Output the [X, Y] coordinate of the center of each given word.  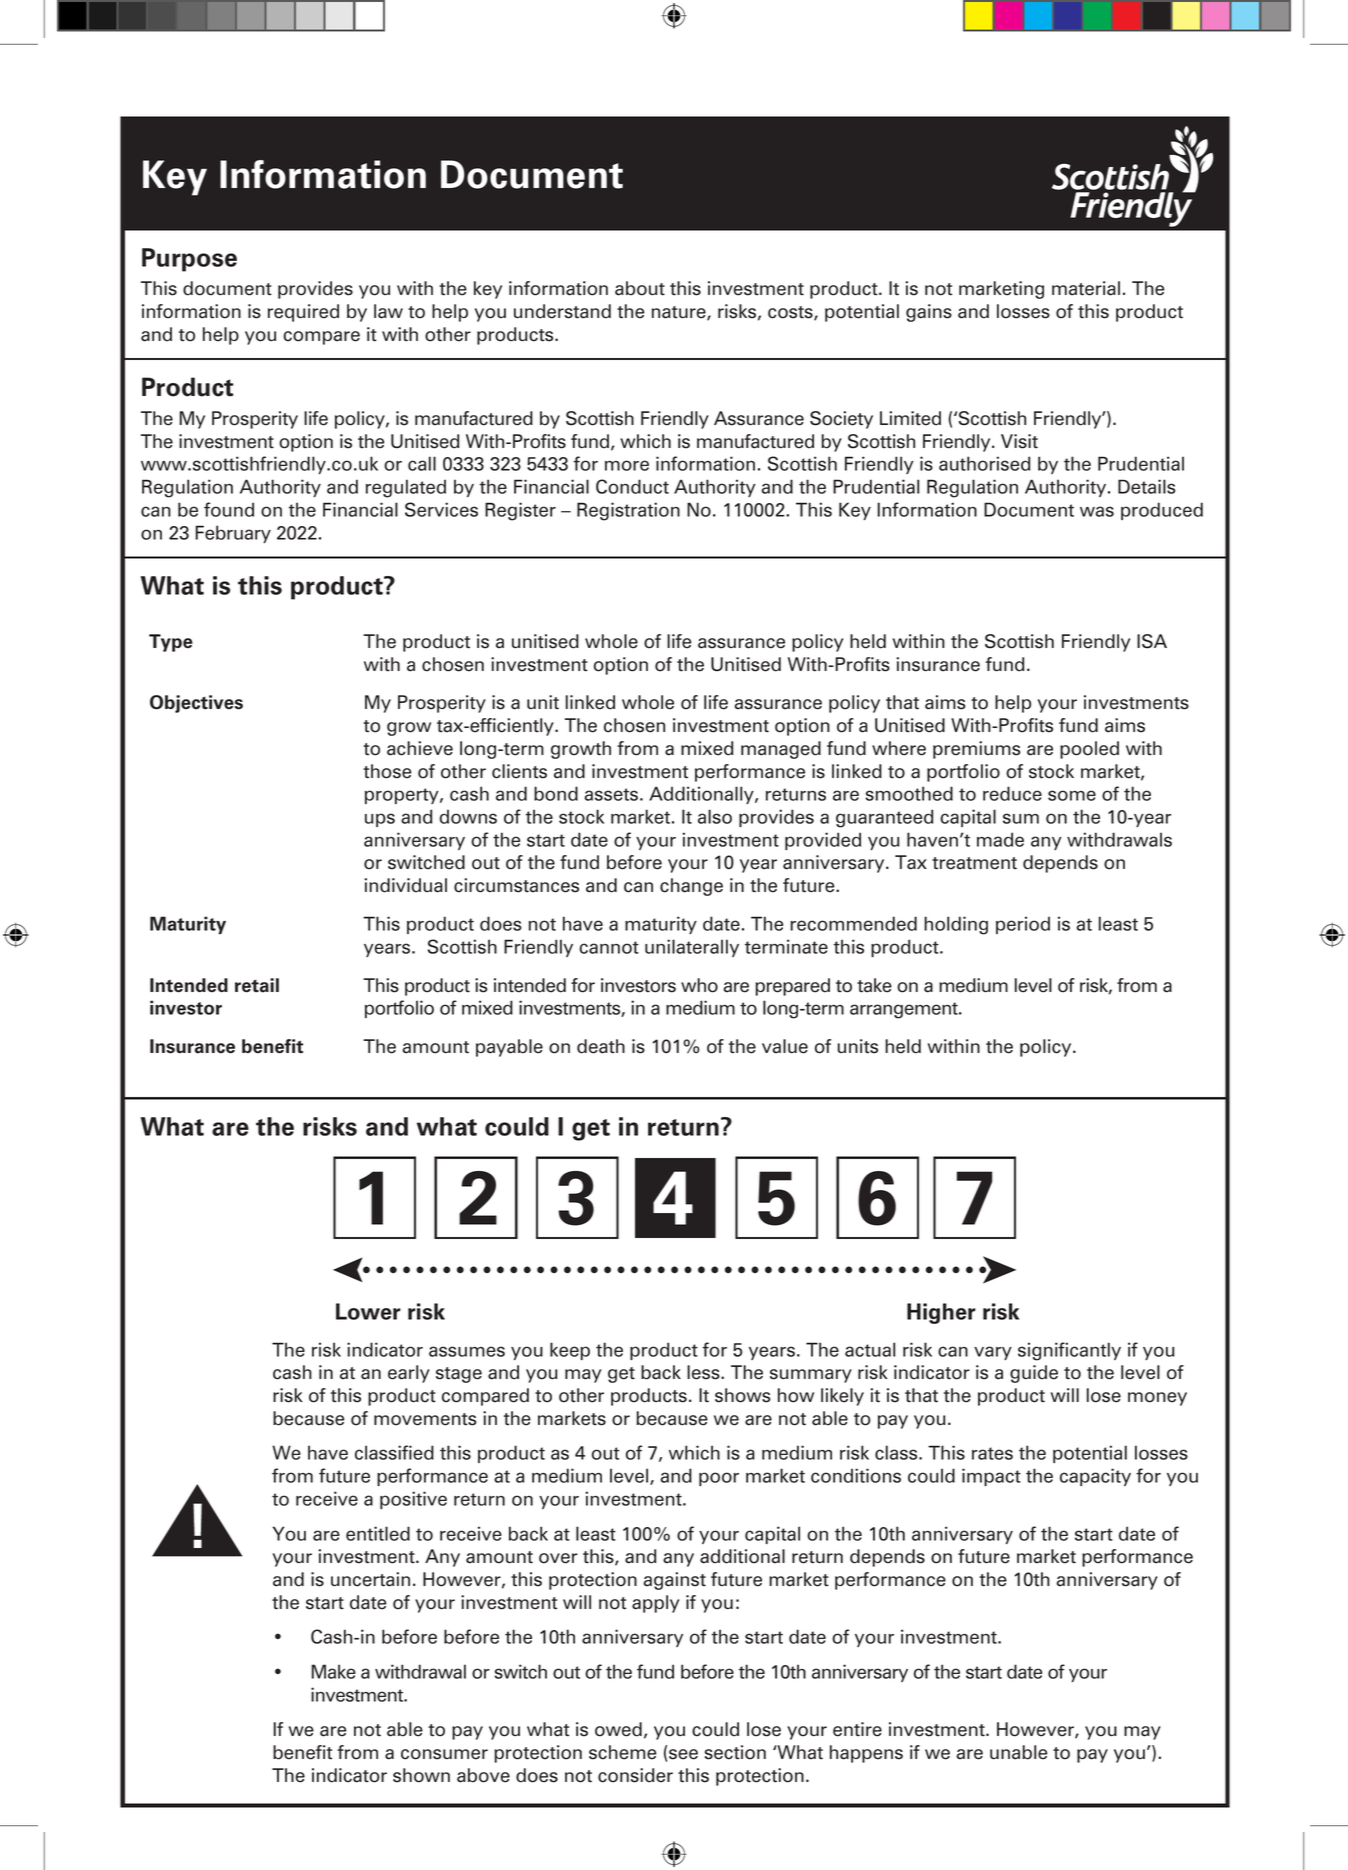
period [1023, 925]
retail [257, 985]
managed [781, 750]
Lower [368, 1311]
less [704, 1372]
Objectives [196, 704]
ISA [1152, 641]
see [683, 1754]
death [601, 1046]
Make [334, 1671]
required [303, 313]
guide [1034, 1374]
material [1086, 288]
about [640, 288]
